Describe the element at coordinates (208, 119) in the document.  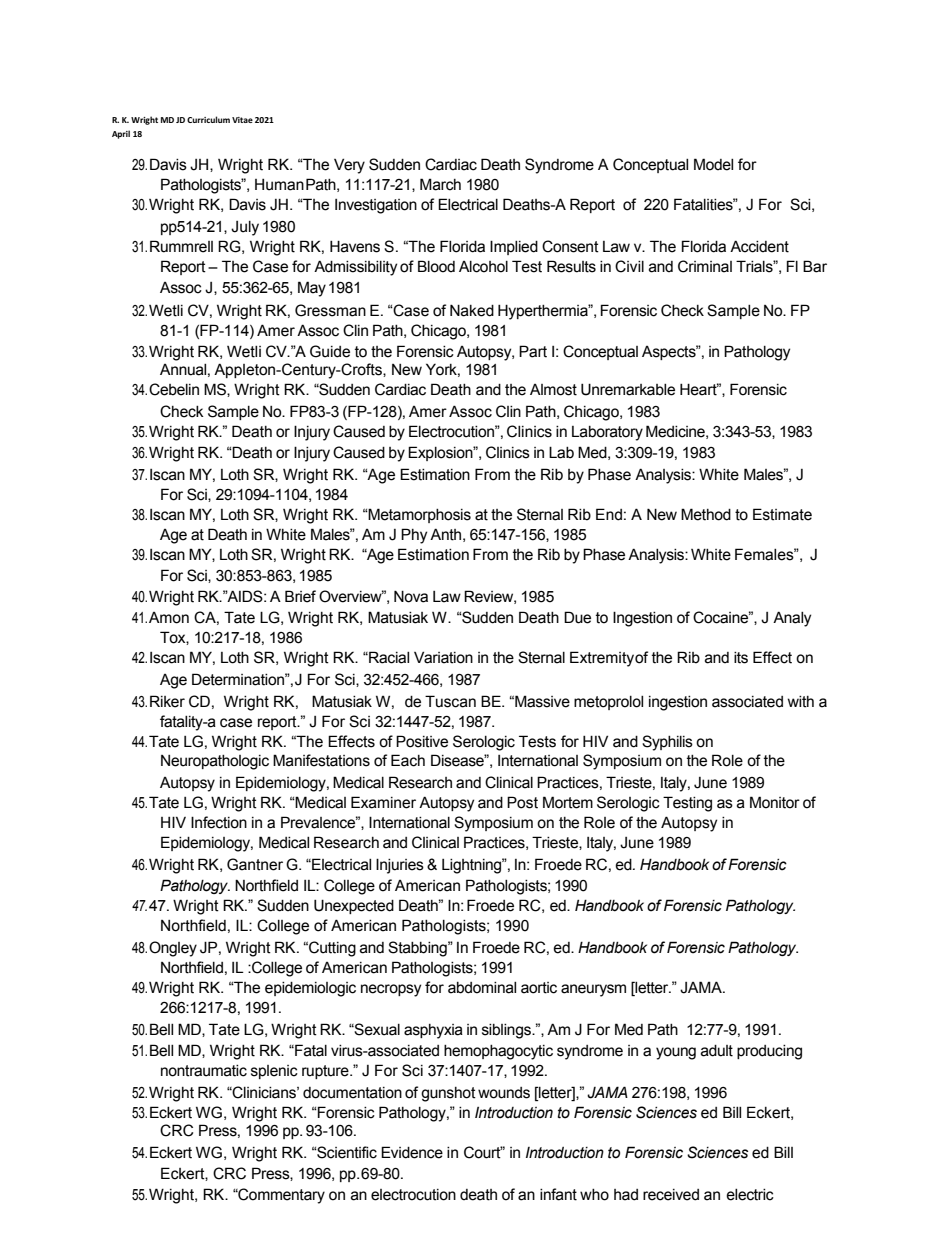
I see `Curriculum` at that location.
